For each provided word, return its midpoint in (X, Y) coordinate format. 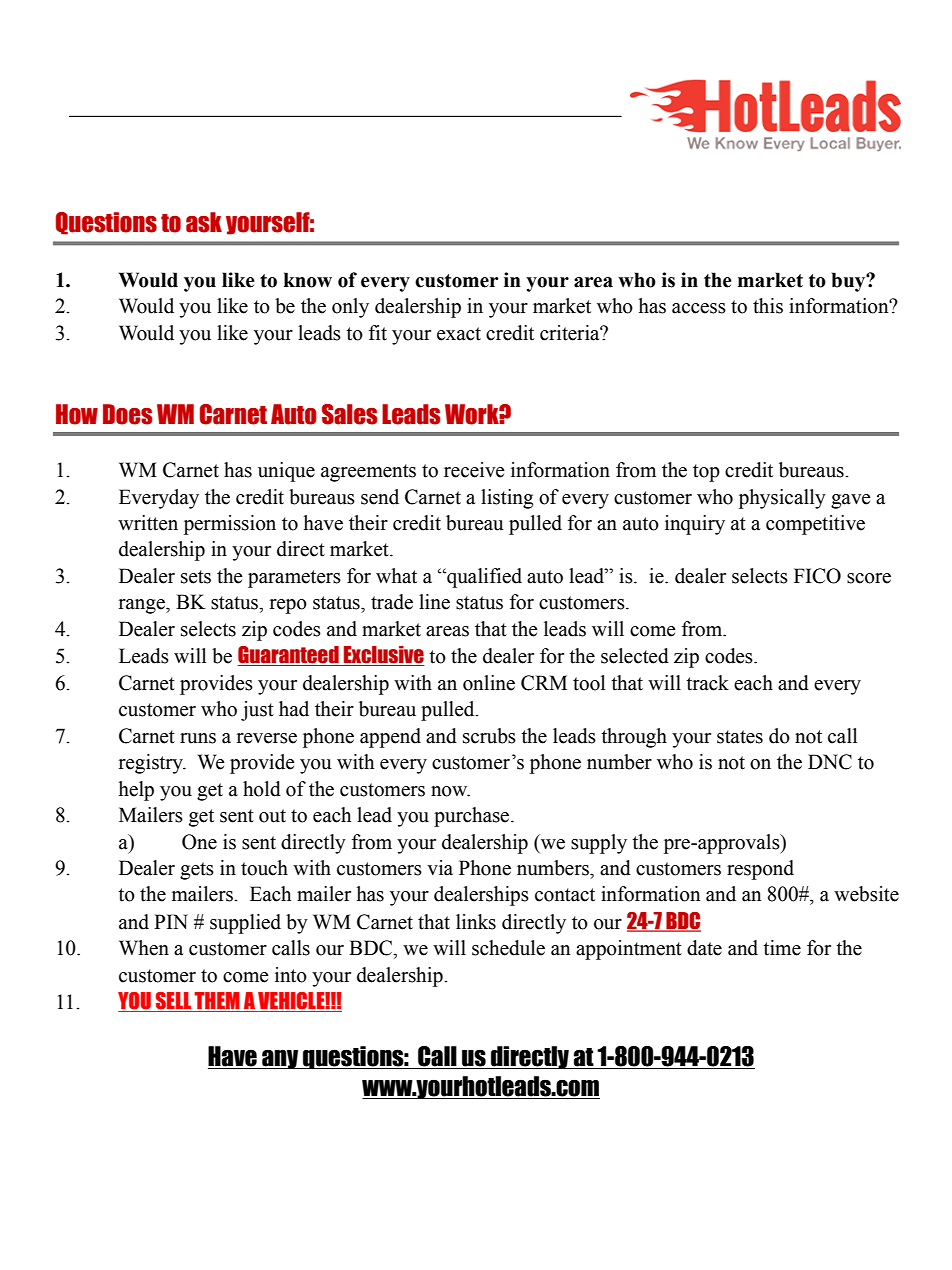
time (782, 948)
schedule (508, 948)
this (768, 306)
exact (459, 334)
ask (204, 222)
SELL (173, 1002)
